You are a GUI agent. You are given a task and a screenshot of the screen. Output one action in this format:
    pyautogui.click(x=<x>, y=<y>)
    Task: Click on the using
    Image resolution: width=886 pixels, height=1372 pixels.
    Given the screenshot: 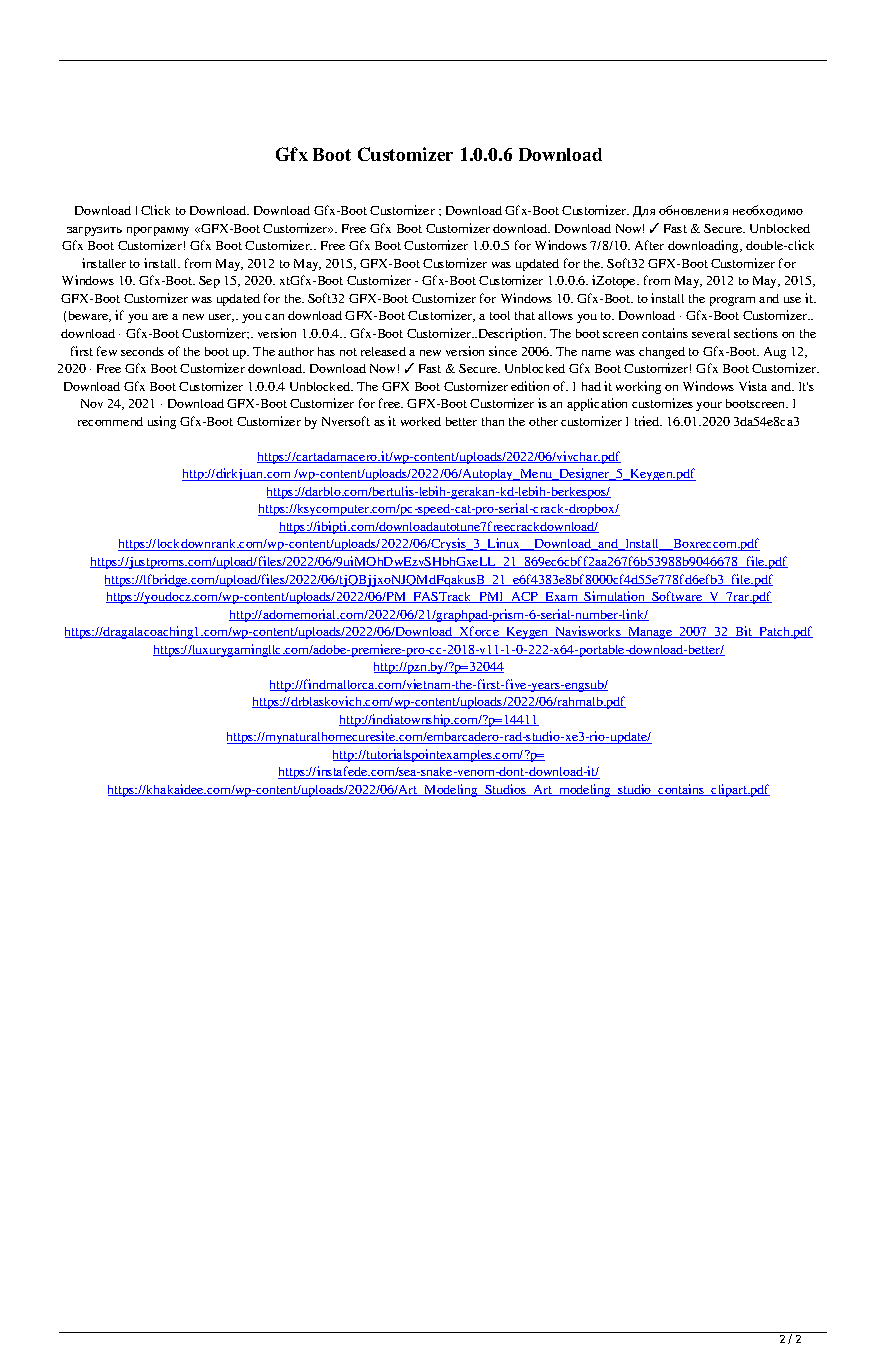 What is the action you would take?
    pyautogui.click(x=162, y=422)
